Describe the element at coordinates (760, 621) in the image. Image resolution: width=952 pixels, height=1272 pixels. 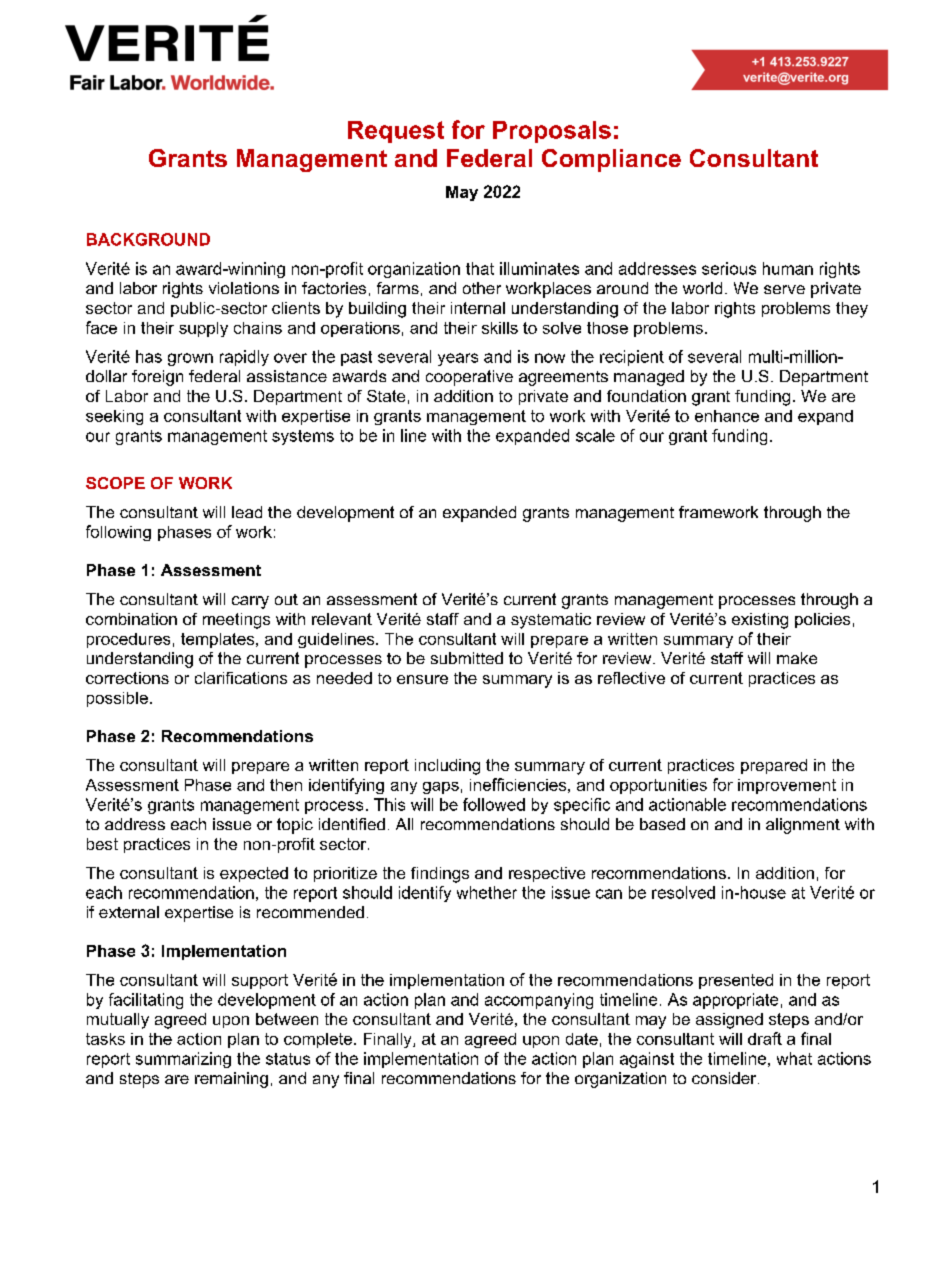
I see `existing` at that location.
